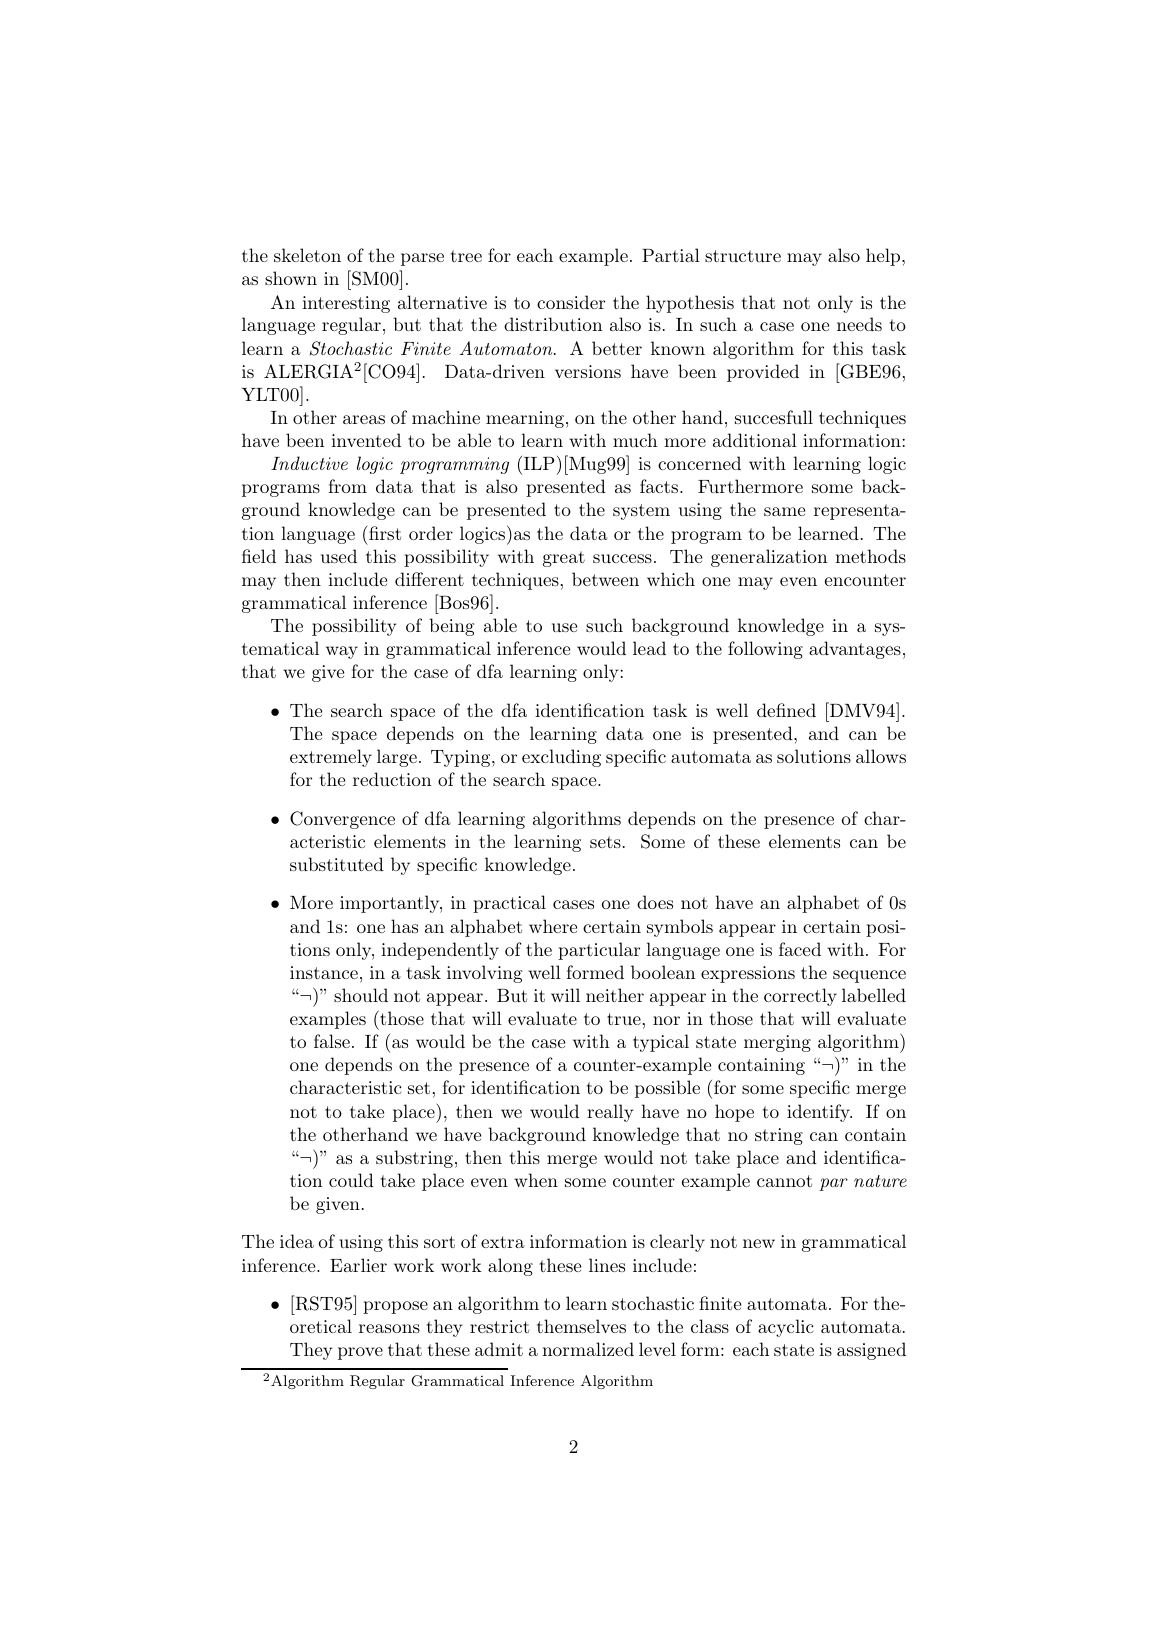 This image has width=1151, height=1628. I want to click on themselves, so click(581, 1326).
